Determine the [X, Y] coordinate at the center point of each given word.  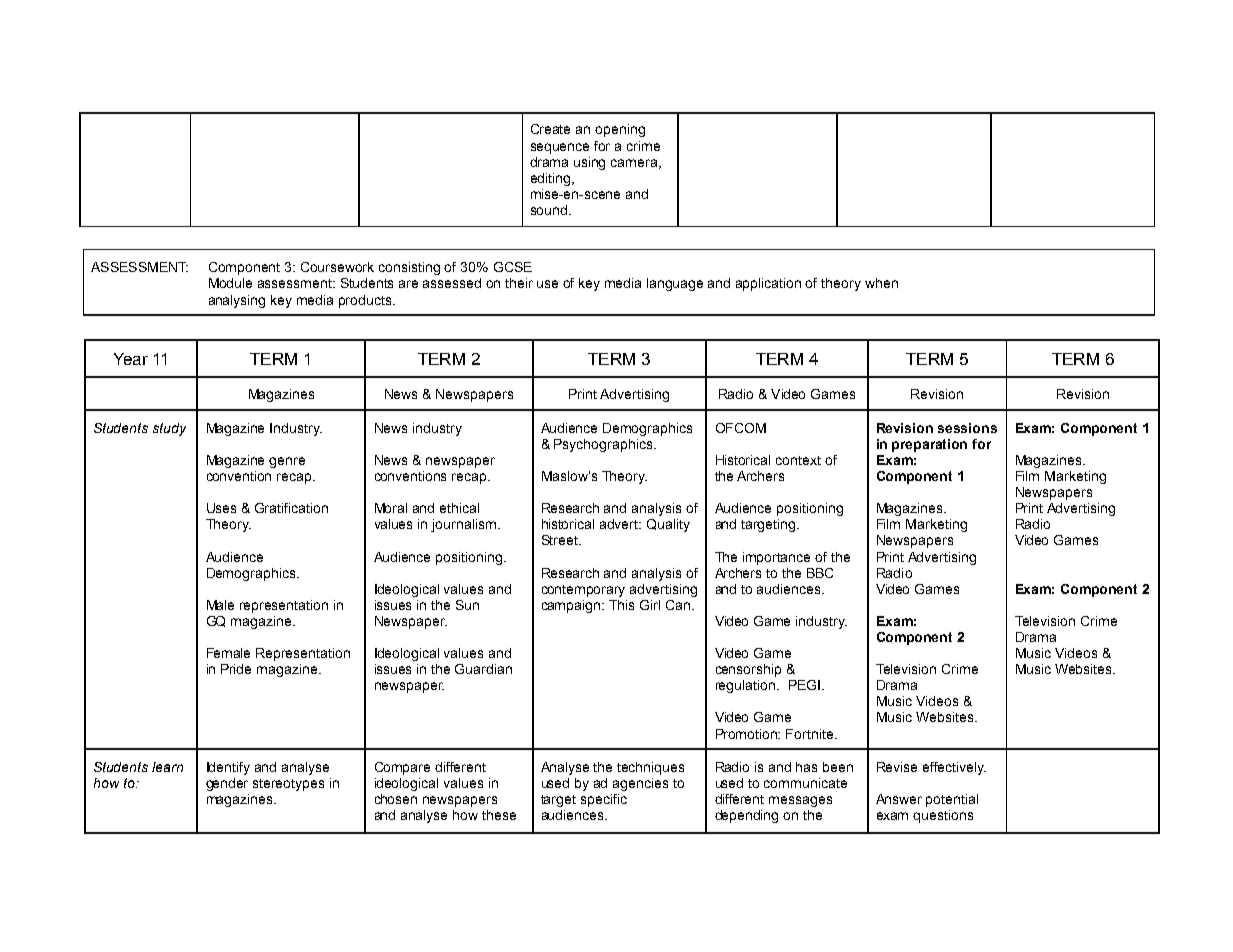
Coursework [337, 267]
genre [287, 462]
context [798, 460]
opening [620, 130]
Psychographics [604, 445]
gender [227, 784]
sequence [560, 148]
